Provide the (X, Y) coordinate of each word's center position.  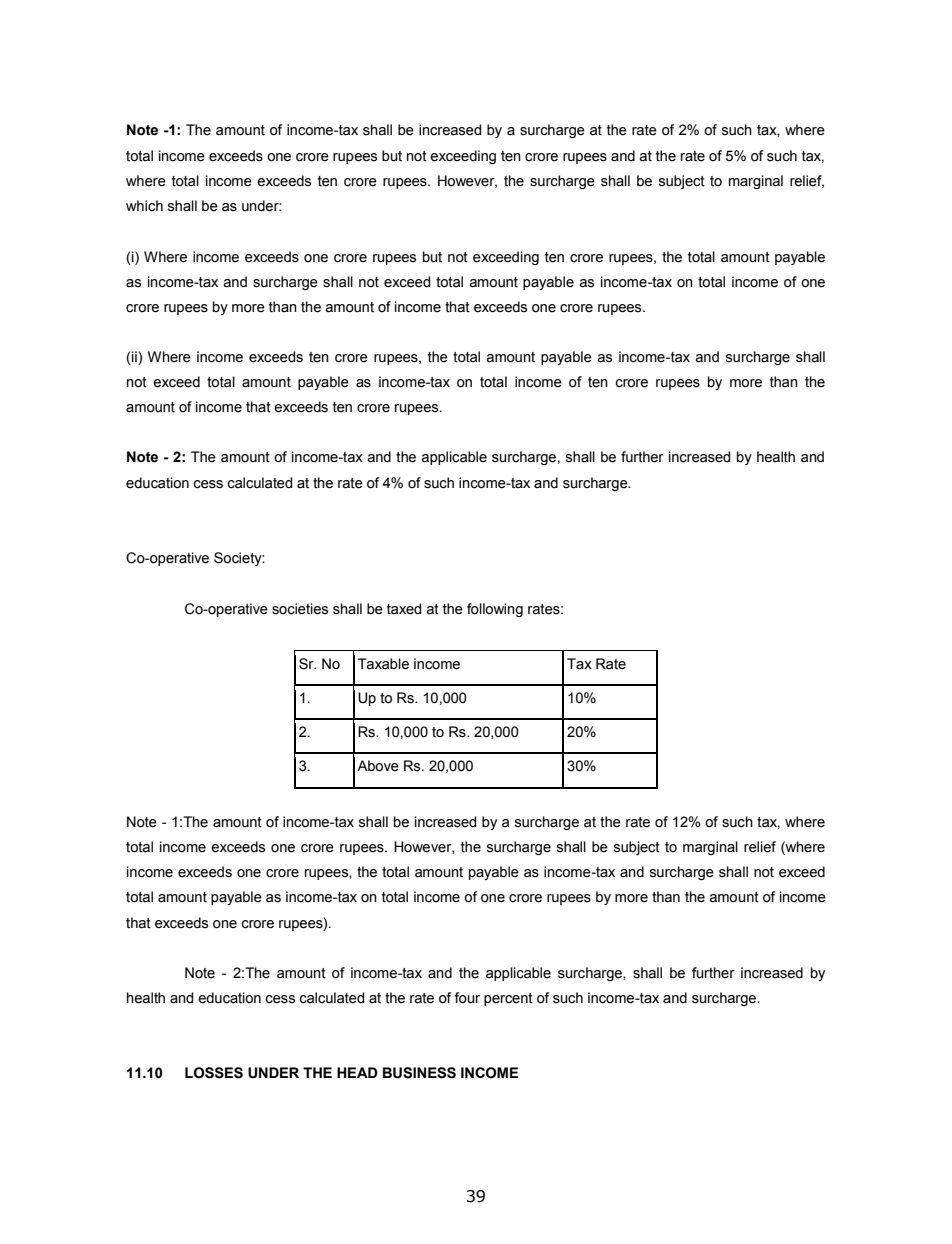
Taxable (383, 664)
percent (508, 999)
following (495, 610)
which (144, 206)
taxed (404, 609)
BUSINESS (419, 1073)
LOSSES (214, 1073)
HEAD (357, 1072)
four (467, 998)
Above (378, 766)
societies (300, 609)
